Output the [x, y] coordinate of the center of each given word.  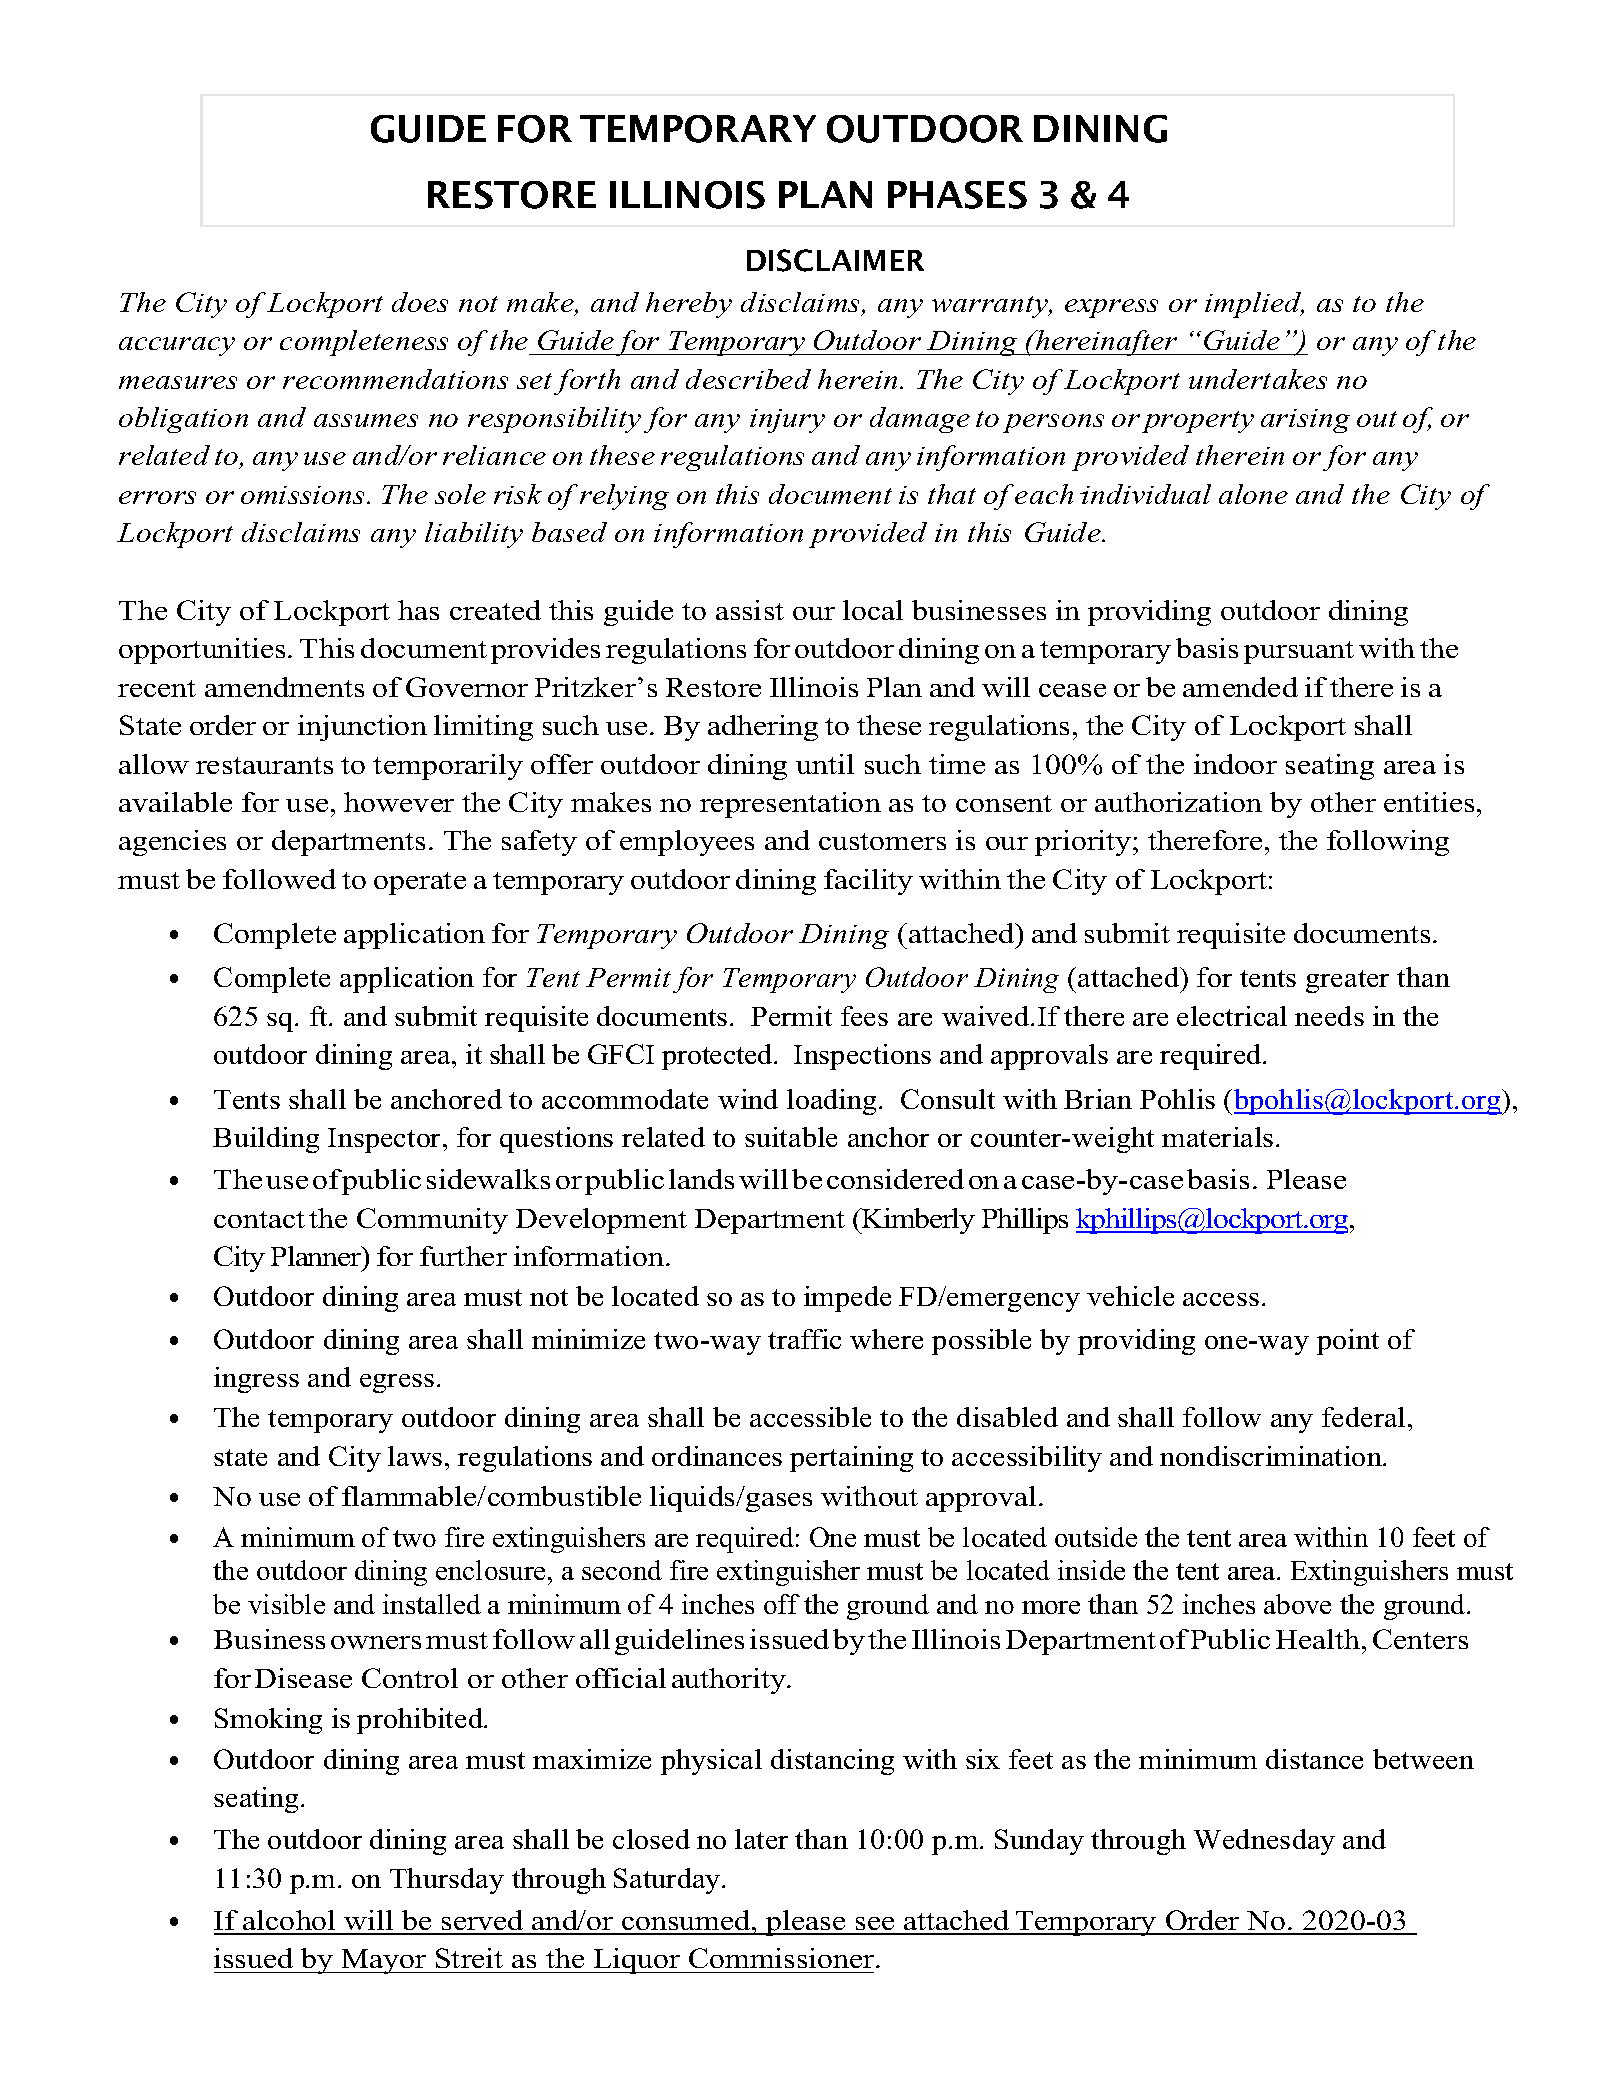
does [420, 302]
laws [415, 1456]
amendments [284, 687]
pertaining [851, 1459]
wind [748, 1099]
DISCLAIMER [835, 260]
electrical [1232, 1016]
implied [1254, 305]
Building [266, 1140]
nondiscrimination [1272, 1456]
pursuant [1299, 652]
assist [750, 610]
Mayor [384, 1961]
